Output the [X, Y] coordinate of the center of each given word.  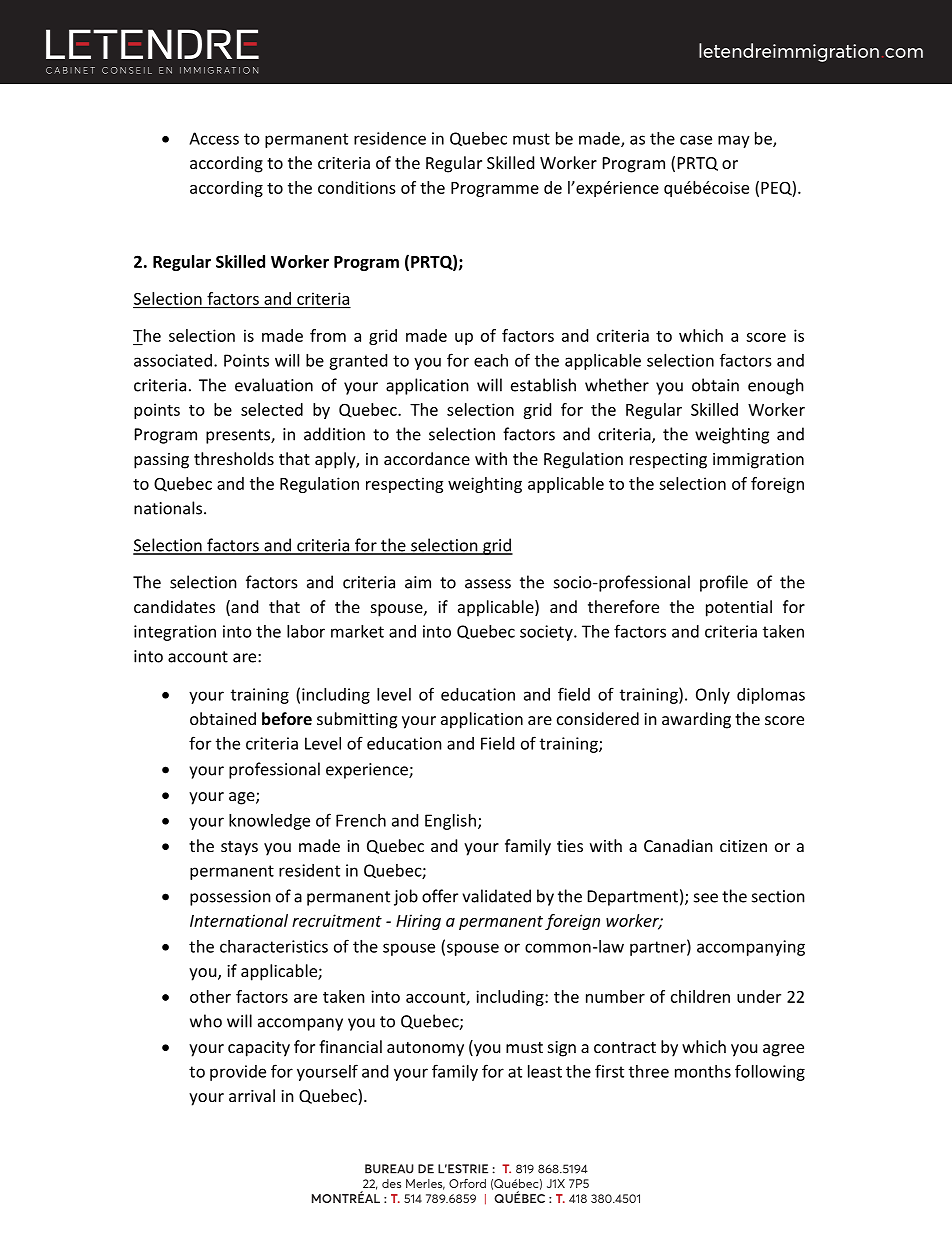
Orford [467, 1183]
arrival [252, 1095]
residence [390, 138]
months [703, 1071]
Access [214, 138]
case [696, 140]
